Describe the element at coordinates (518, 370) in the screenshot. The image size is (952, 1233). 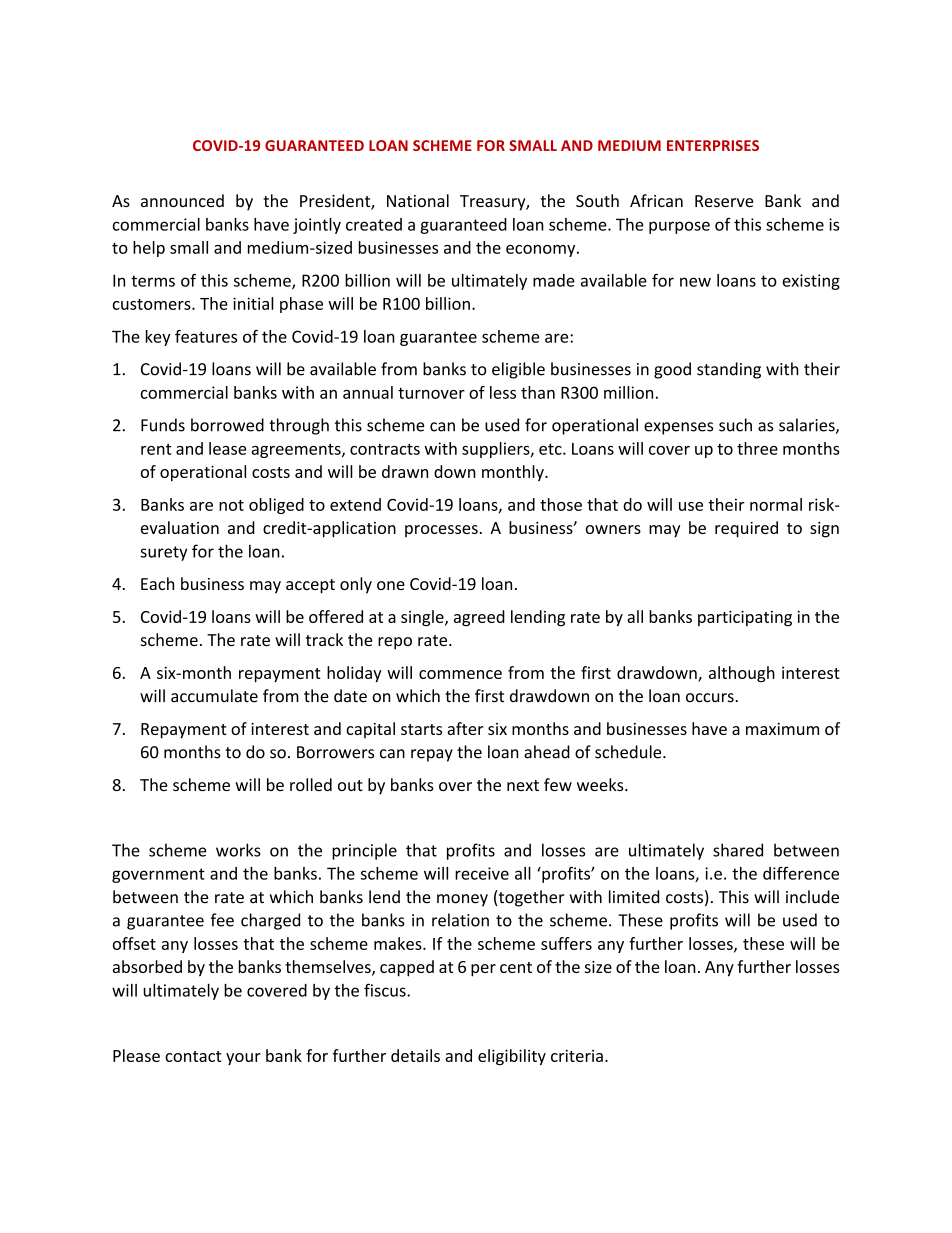
I see `eligible` at that location.
